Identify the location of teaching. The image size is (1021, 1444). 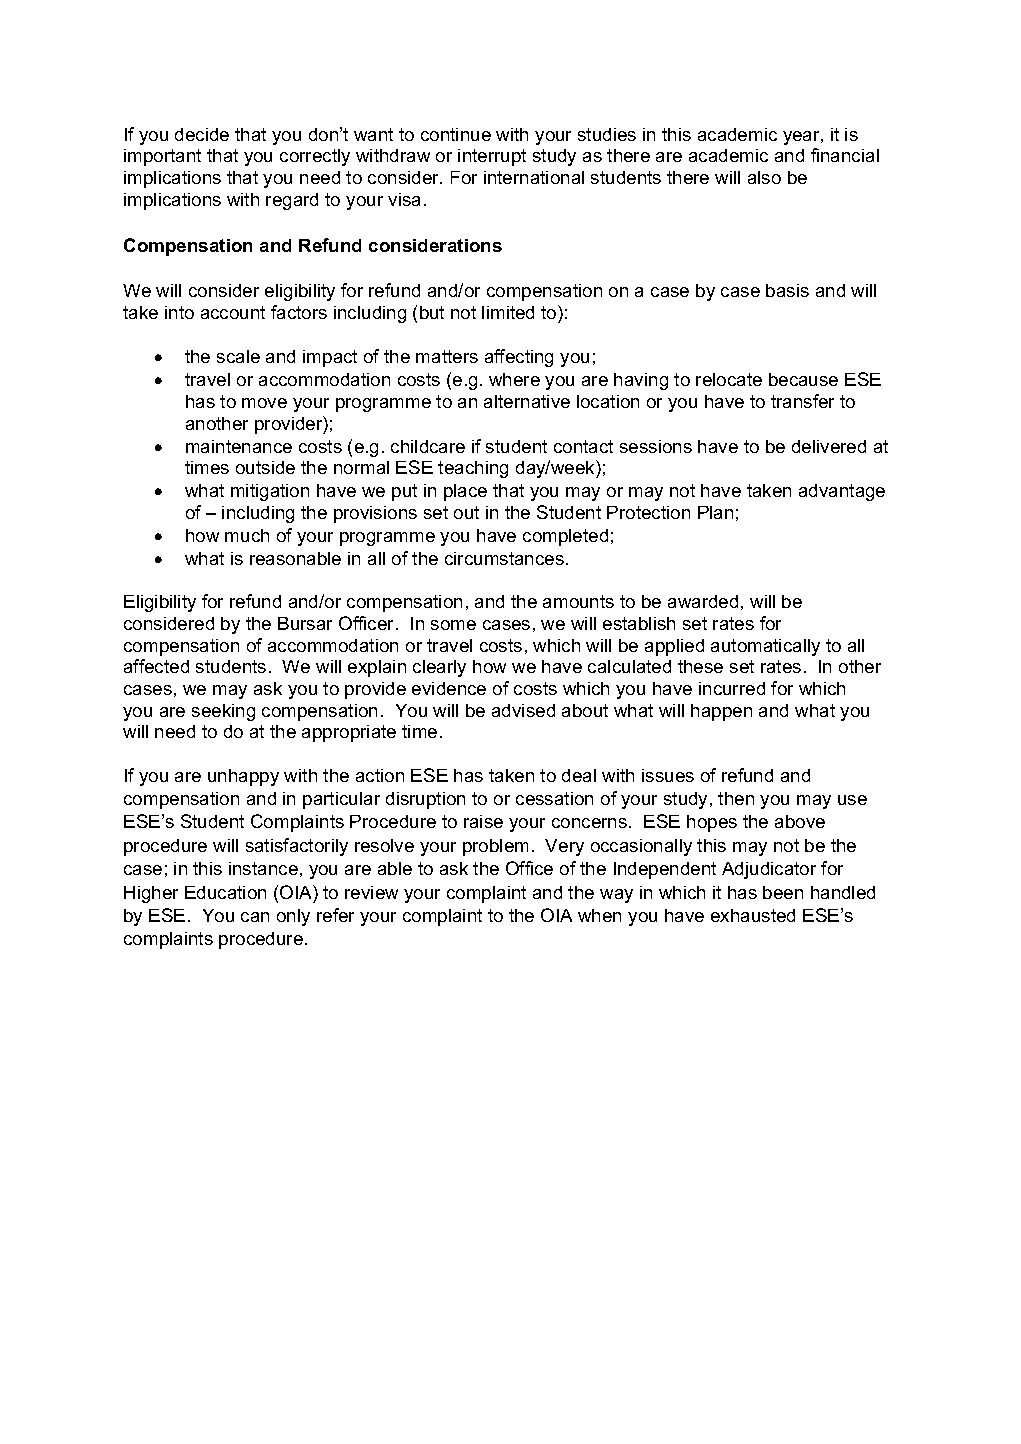
(473, 469).
